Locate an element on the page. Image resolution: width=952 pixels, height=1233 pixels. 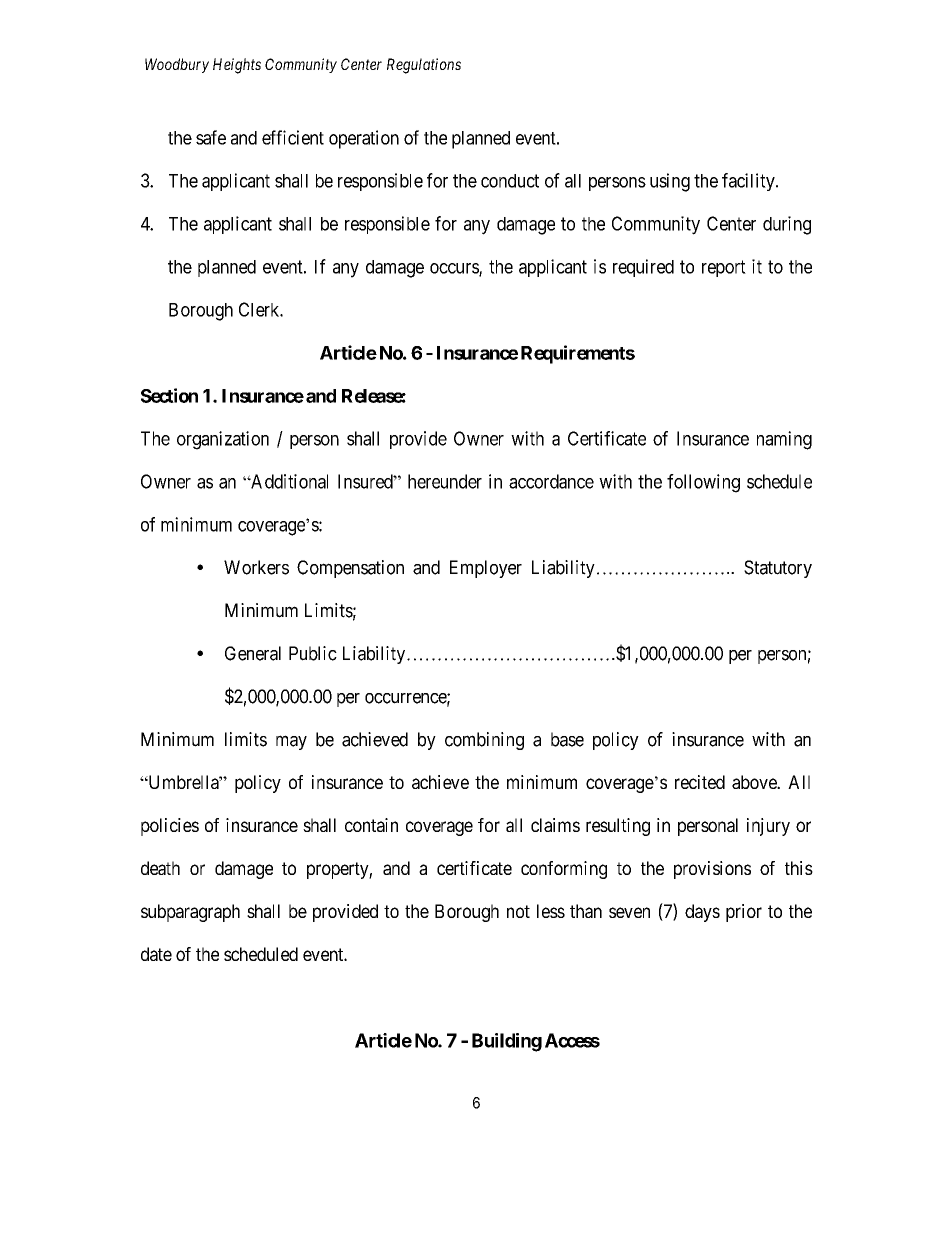
facility is located at coordinates (749, 182).
